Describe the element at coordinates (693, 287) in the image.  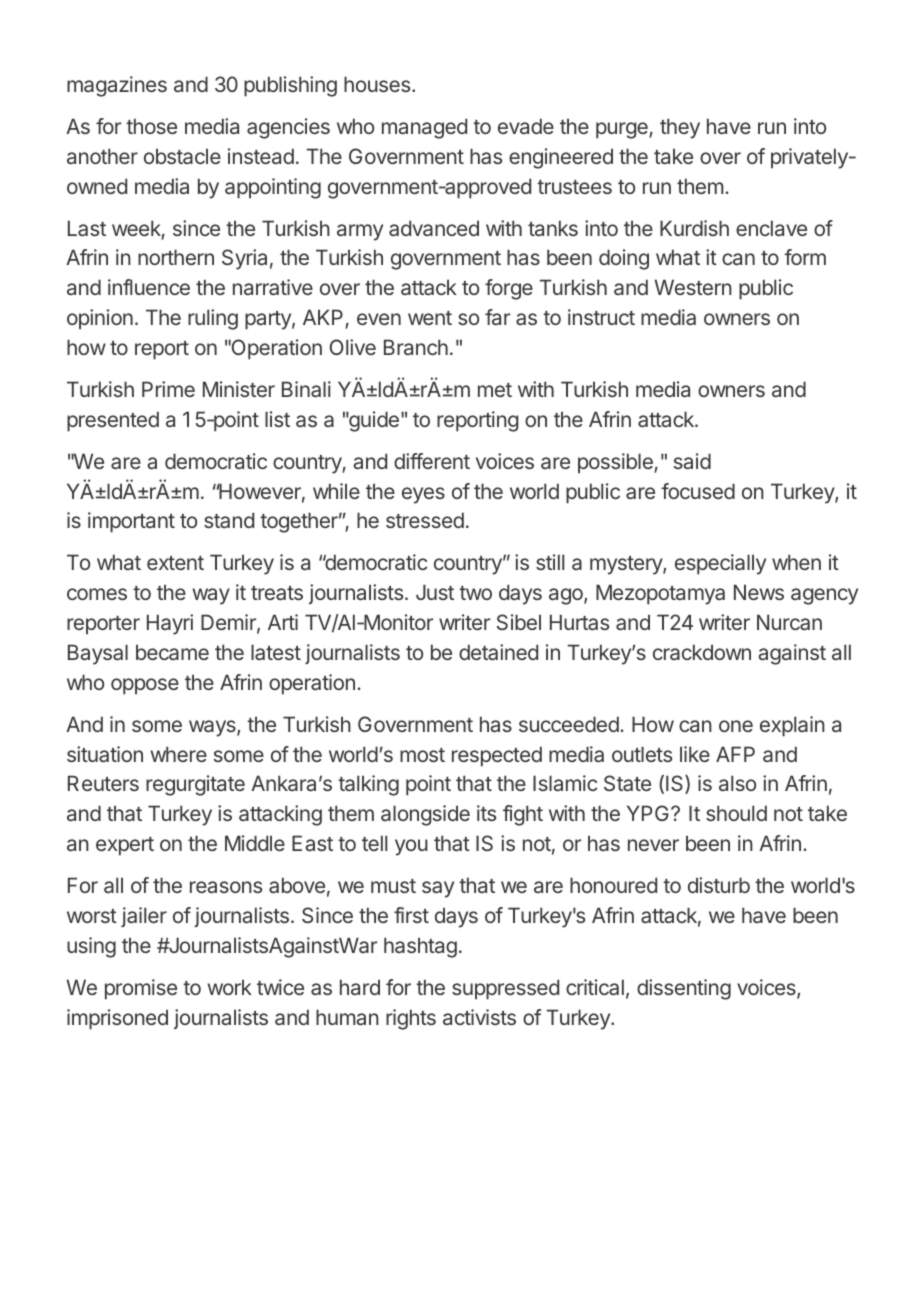
I see `Western` at that location.
